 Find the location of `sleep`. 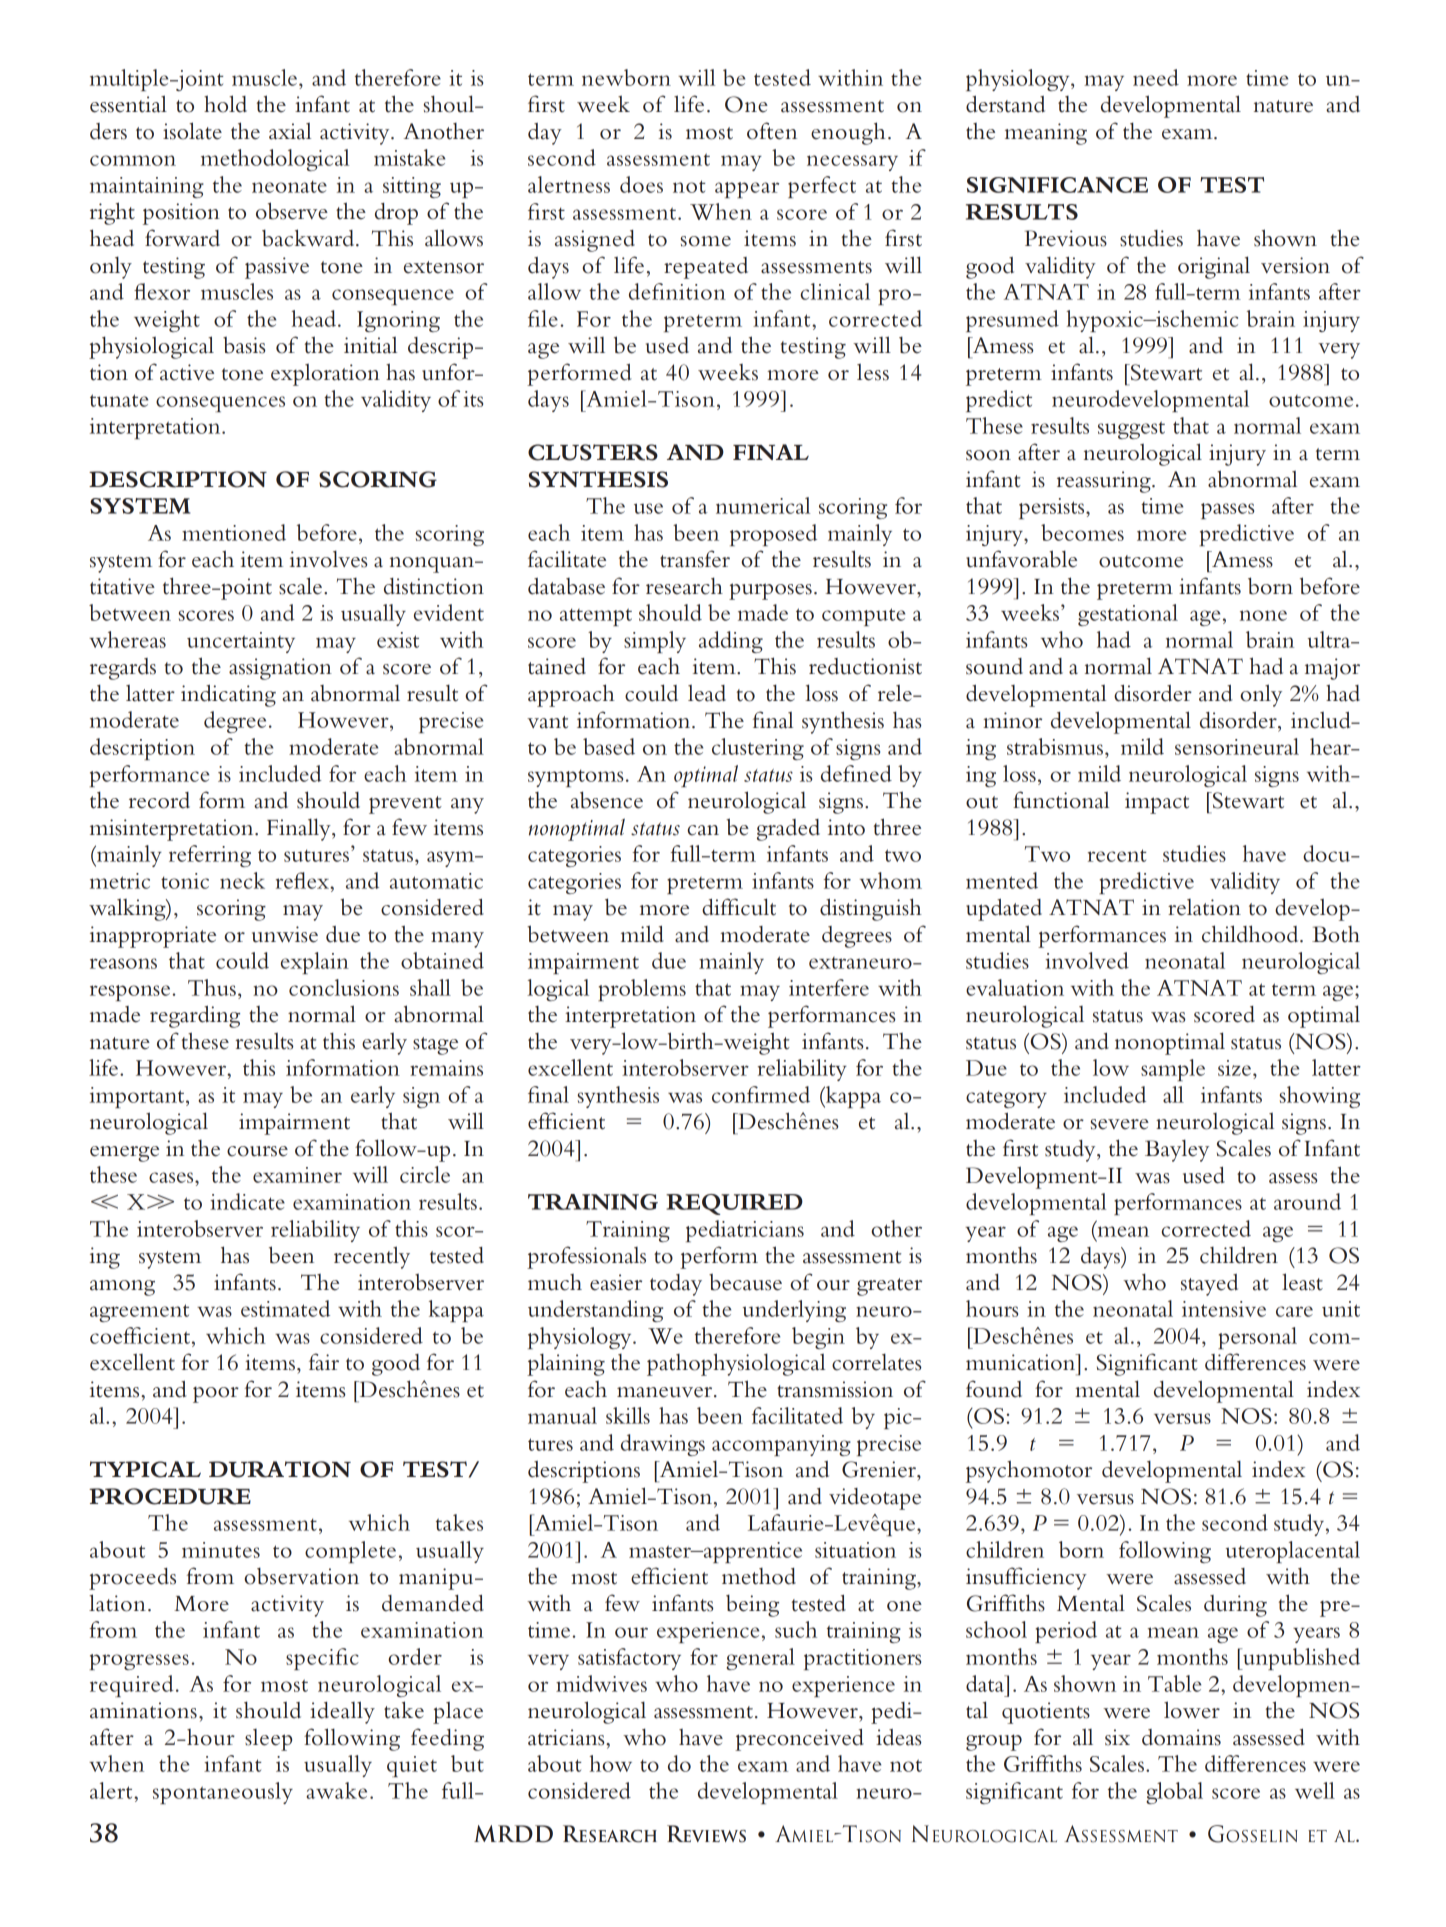

sleep is located at coordinates (268, 1740).
